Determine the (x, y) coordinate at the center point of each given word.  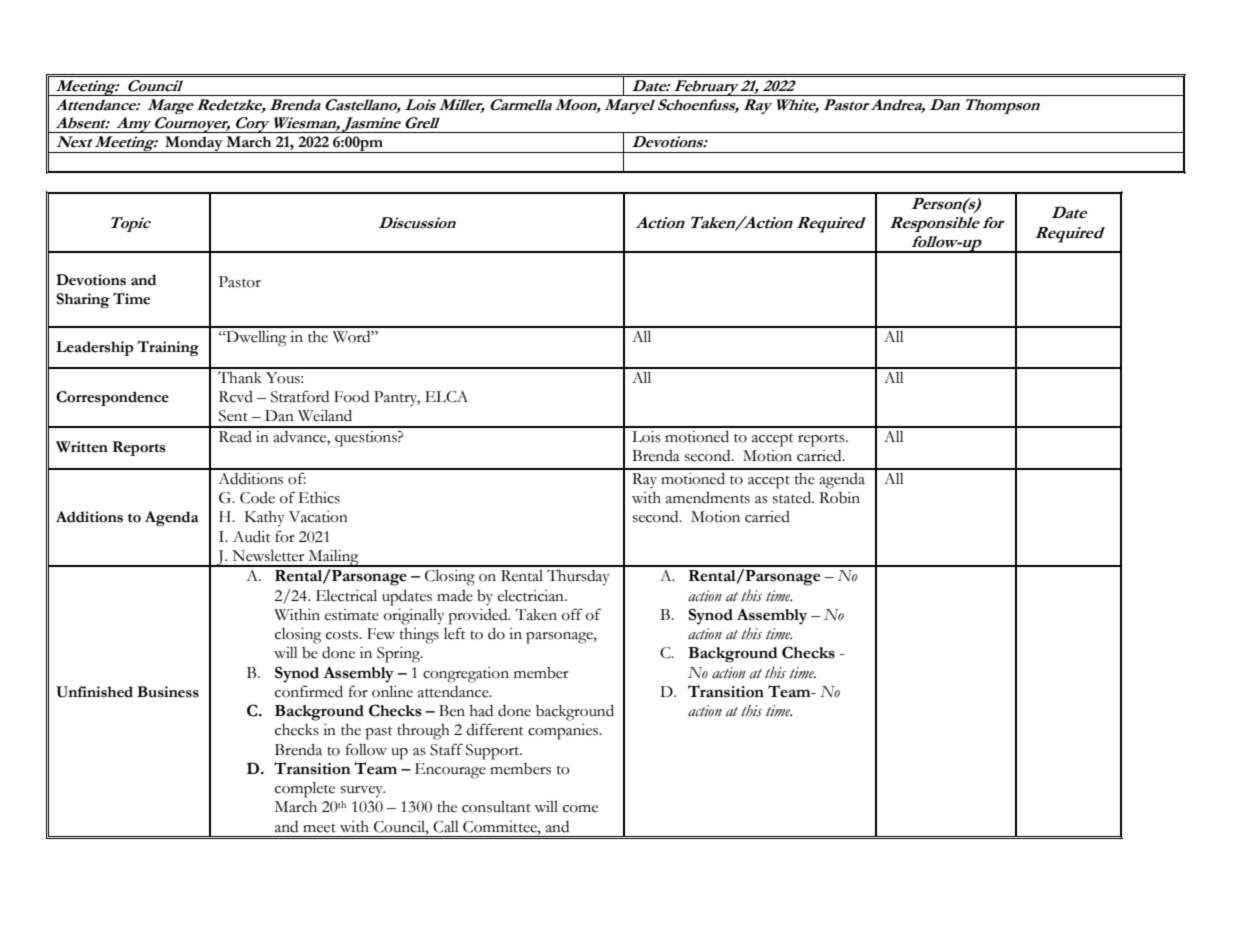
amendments (708, 498)
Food (351, 397)
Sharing (82, 300)
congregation (466, 675)
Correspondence (112, 398)
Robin (839, 498)
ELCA (446, 397)
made (455, 596)
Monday (194, 144)
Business (168, 692)
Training (168, 348)
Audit (252, 537)
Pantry (397, 398)
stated (793, 498)
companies (564, 732)
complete (305, 790)
